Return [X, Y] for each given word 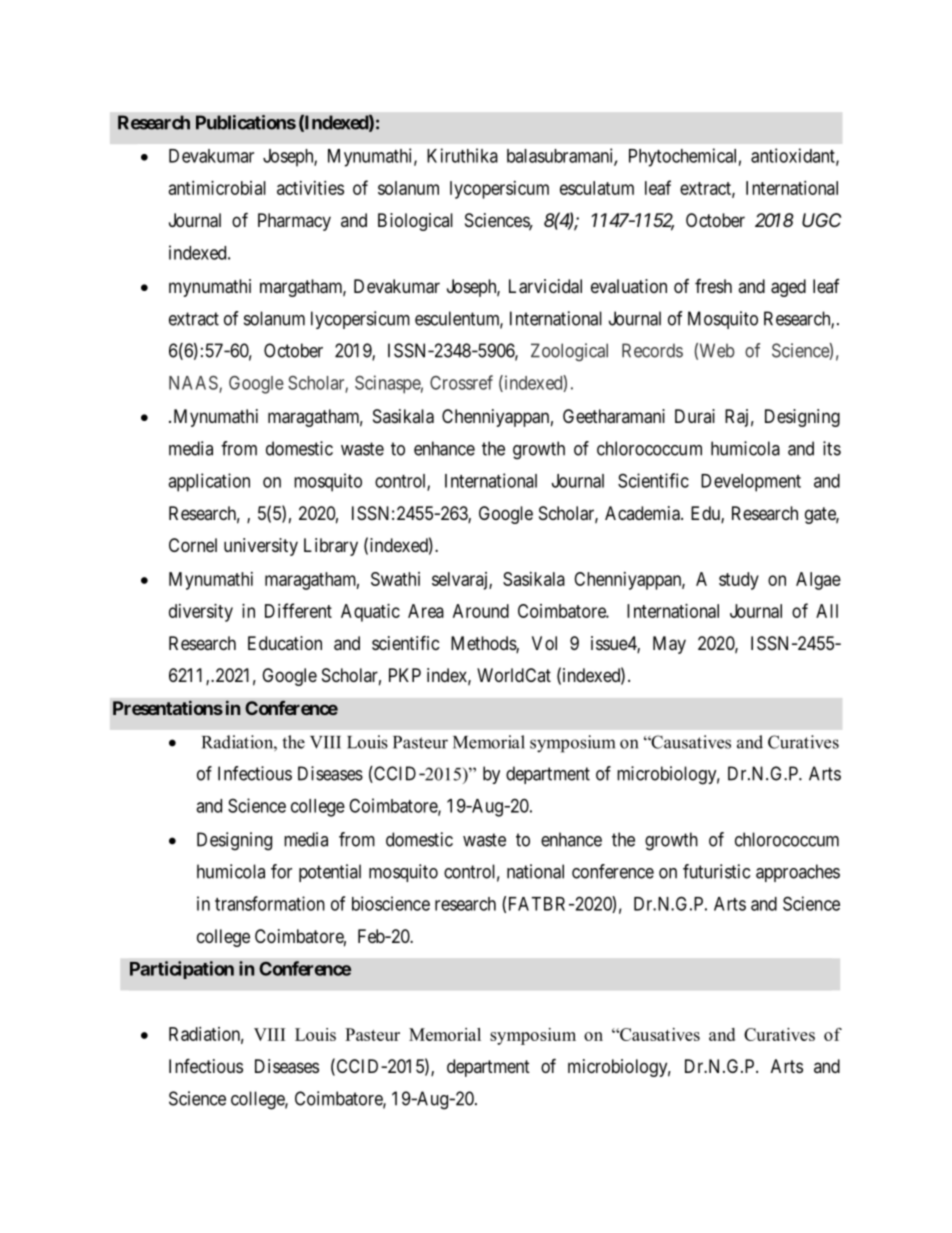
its [832, 448]
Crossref [461, 382]
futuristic [716, 871]
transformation [270, 903]
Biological [415, 222]
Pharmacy [294, 222]
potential [330, 873]
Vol [544, 643]
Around [481, 611]
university [261, 547]
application [209, 482]
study [739, 581]
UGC [821, 220]
